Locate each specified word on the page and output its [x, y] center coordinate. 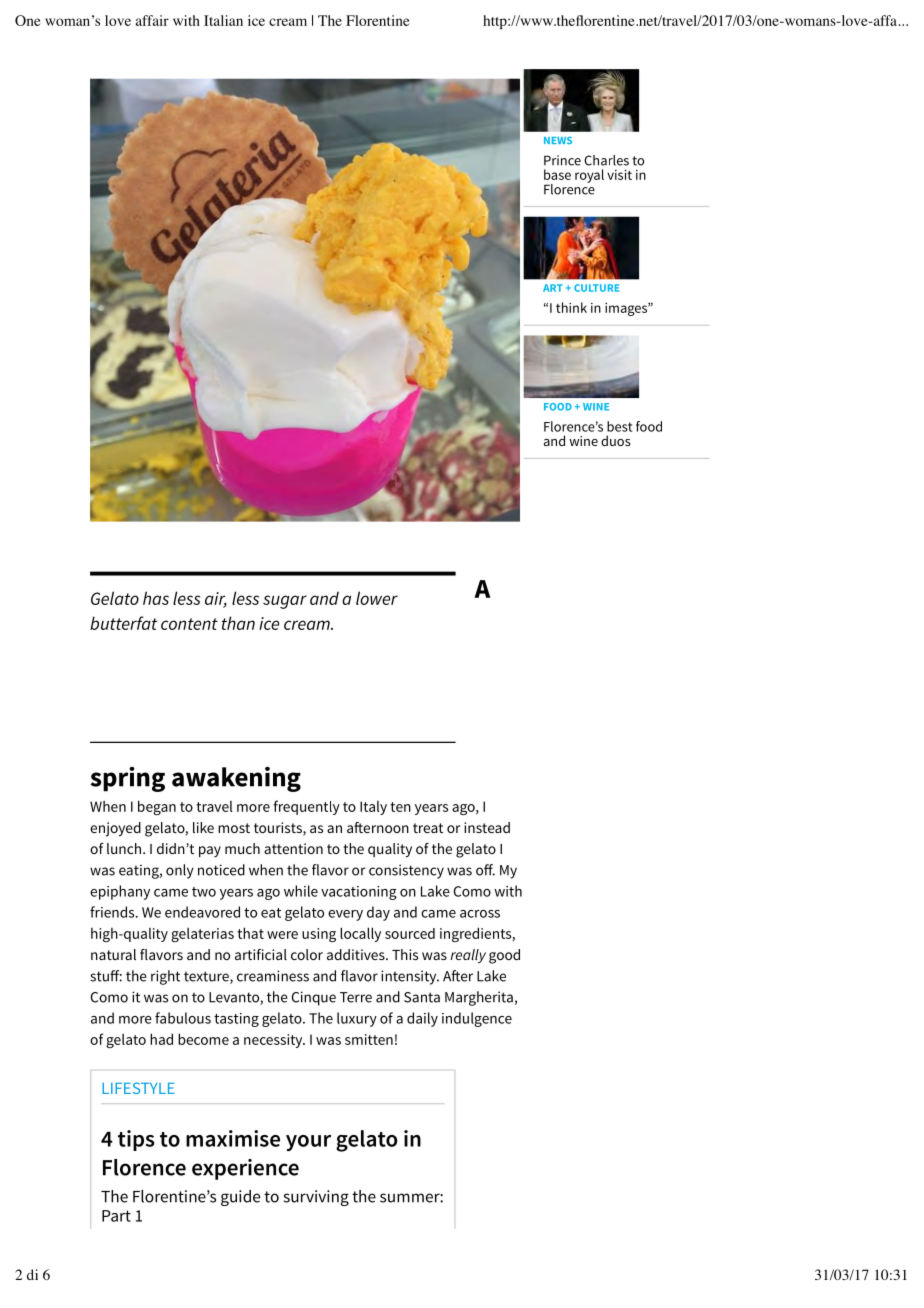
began [157, 807]
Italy [373, 808]
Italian [223, 20]
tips [136, 1140]
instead [487, 827]
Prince [562, 160]
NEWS [558, 140]
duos [616, 440]
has [156, 598]
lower [377, 598]
